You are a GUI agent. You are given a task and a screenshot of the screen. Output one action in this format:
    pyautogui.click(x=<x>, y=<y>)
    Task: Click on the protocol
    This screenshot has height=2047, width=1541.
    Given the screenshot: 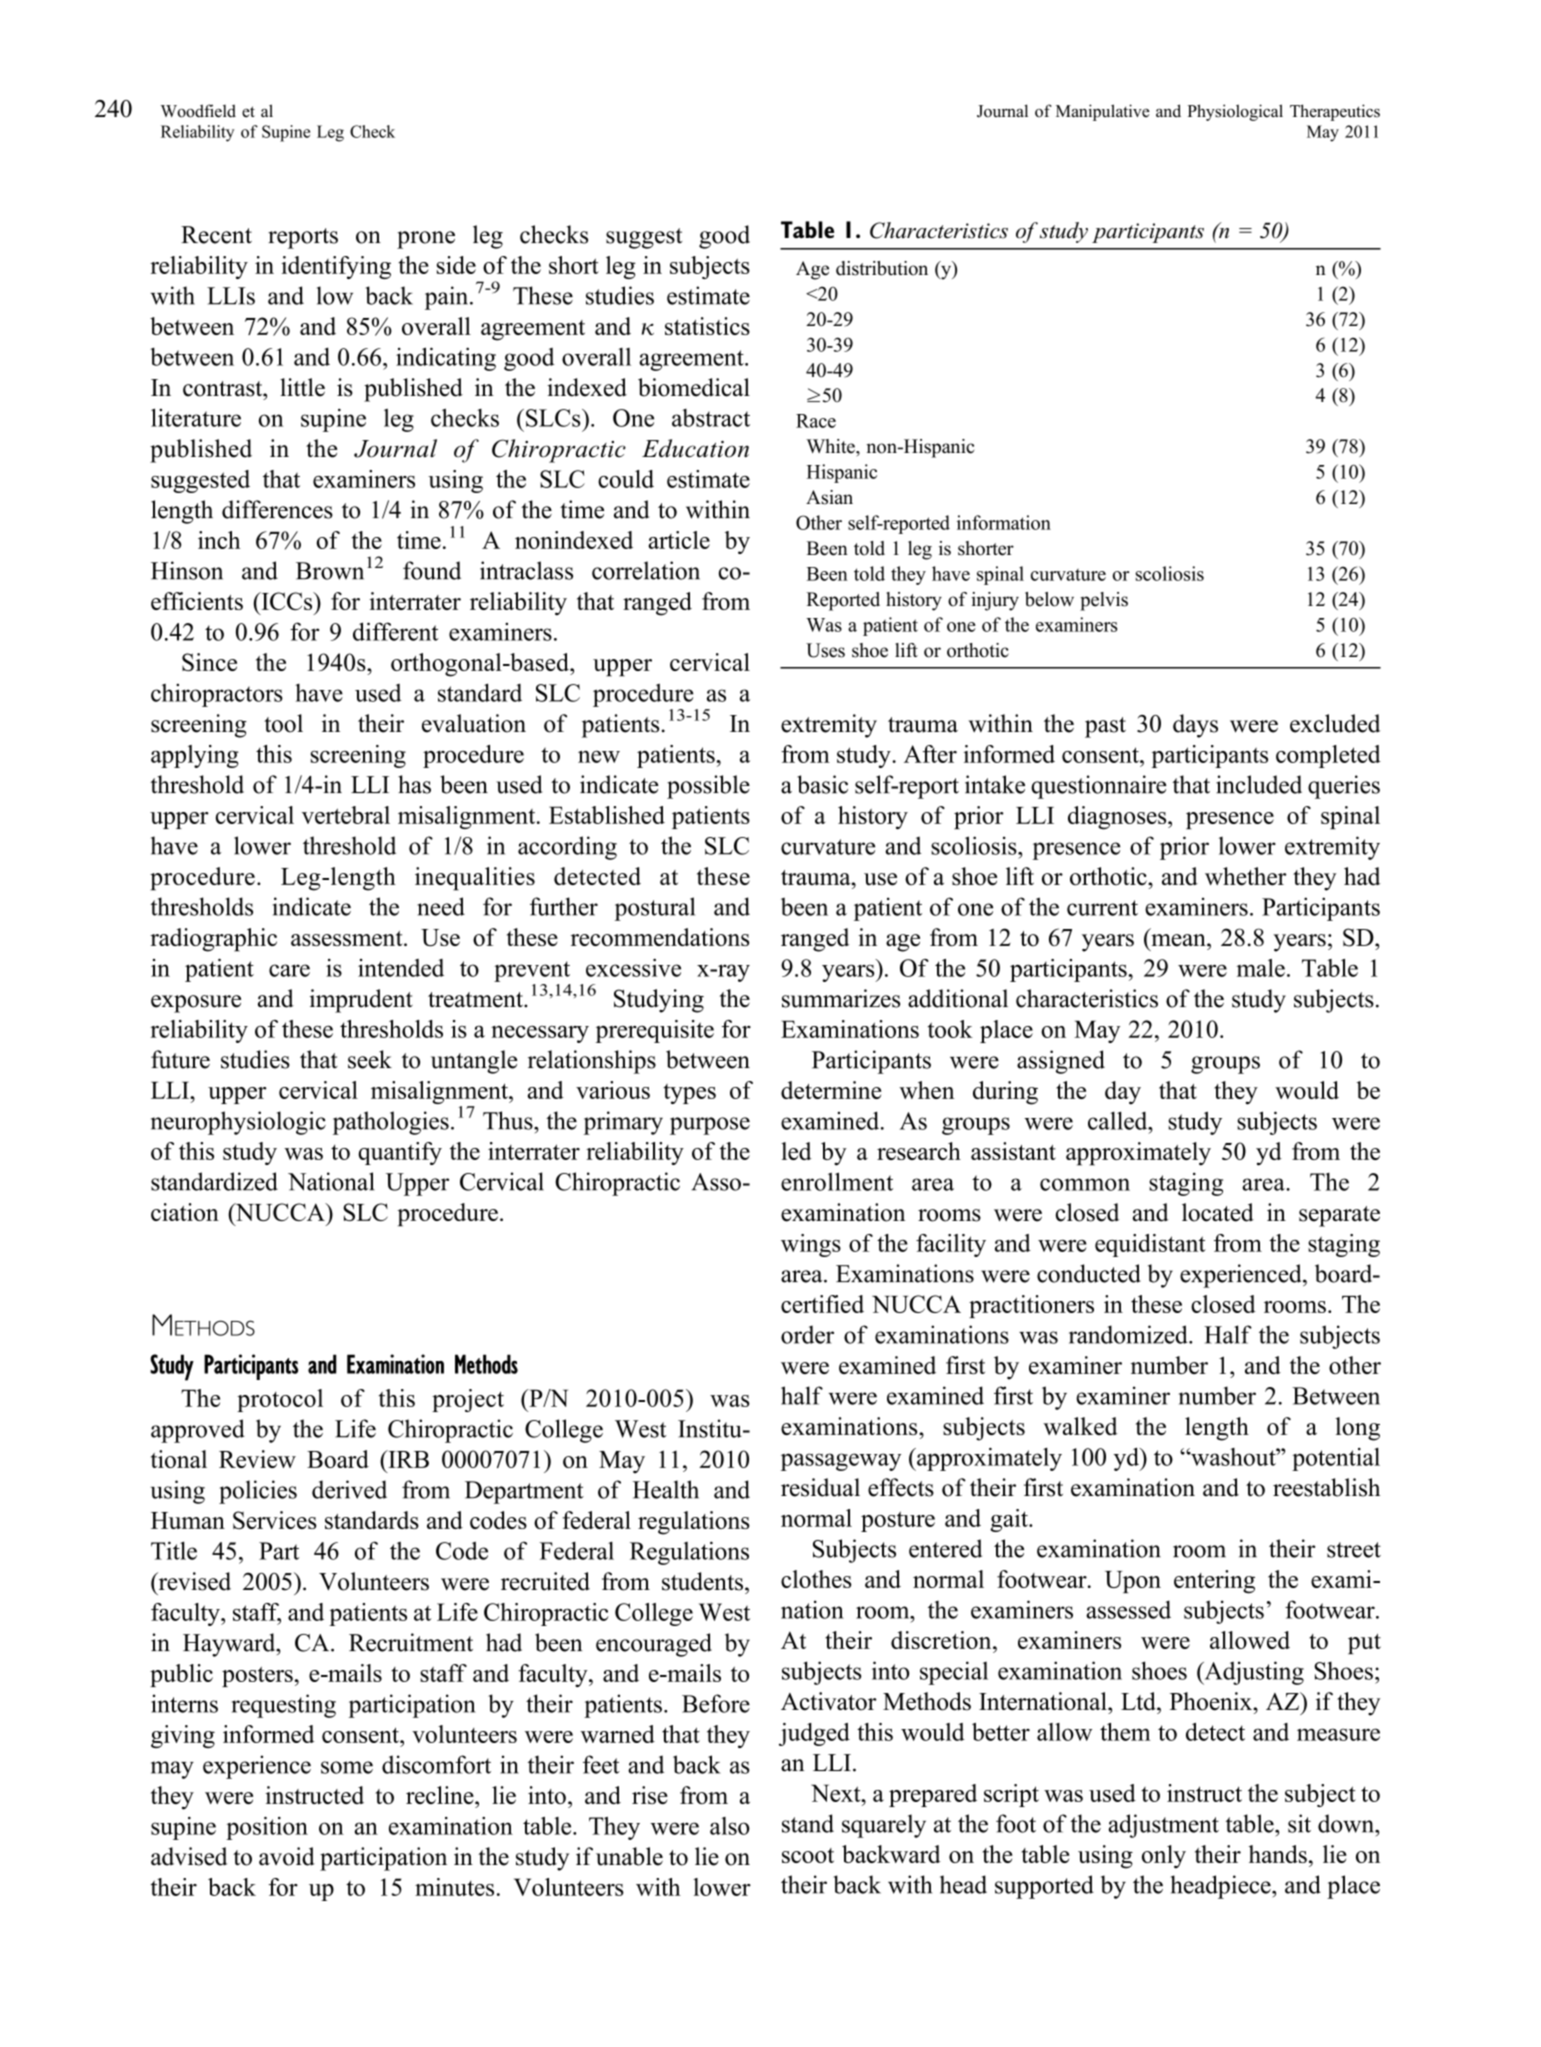 What is the action you would take?
    pyautogui.click(x=280, y=1400)
